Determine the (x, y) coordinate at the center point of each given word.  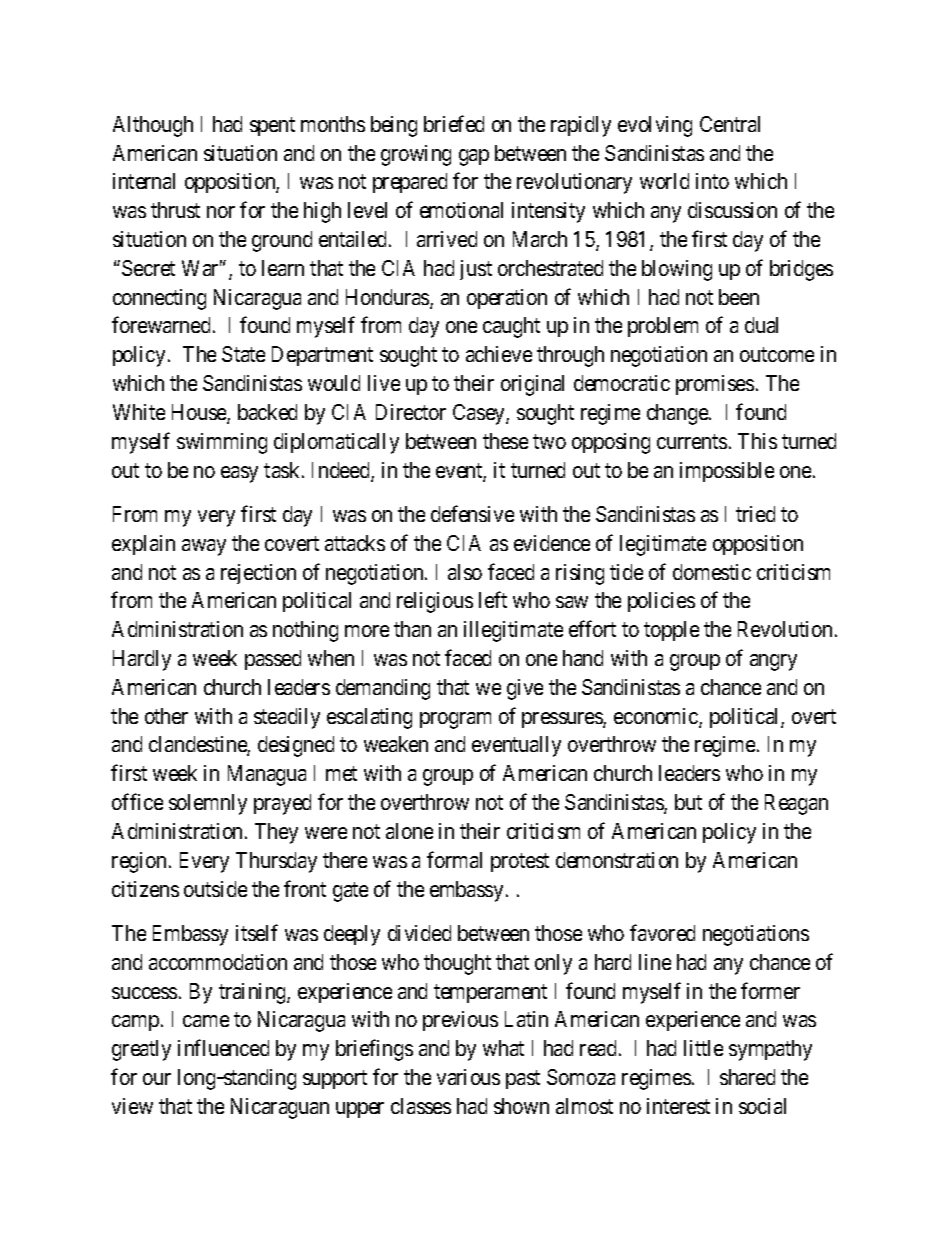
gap (474, 157)
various (468, 1077)
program (455, 720)
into (712, 181)
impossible (727, 472)
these (505, 441)
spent (272, 126)
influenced (223, 1048)
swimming (222, 443)
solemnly (208, 804)
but (688, 802)
